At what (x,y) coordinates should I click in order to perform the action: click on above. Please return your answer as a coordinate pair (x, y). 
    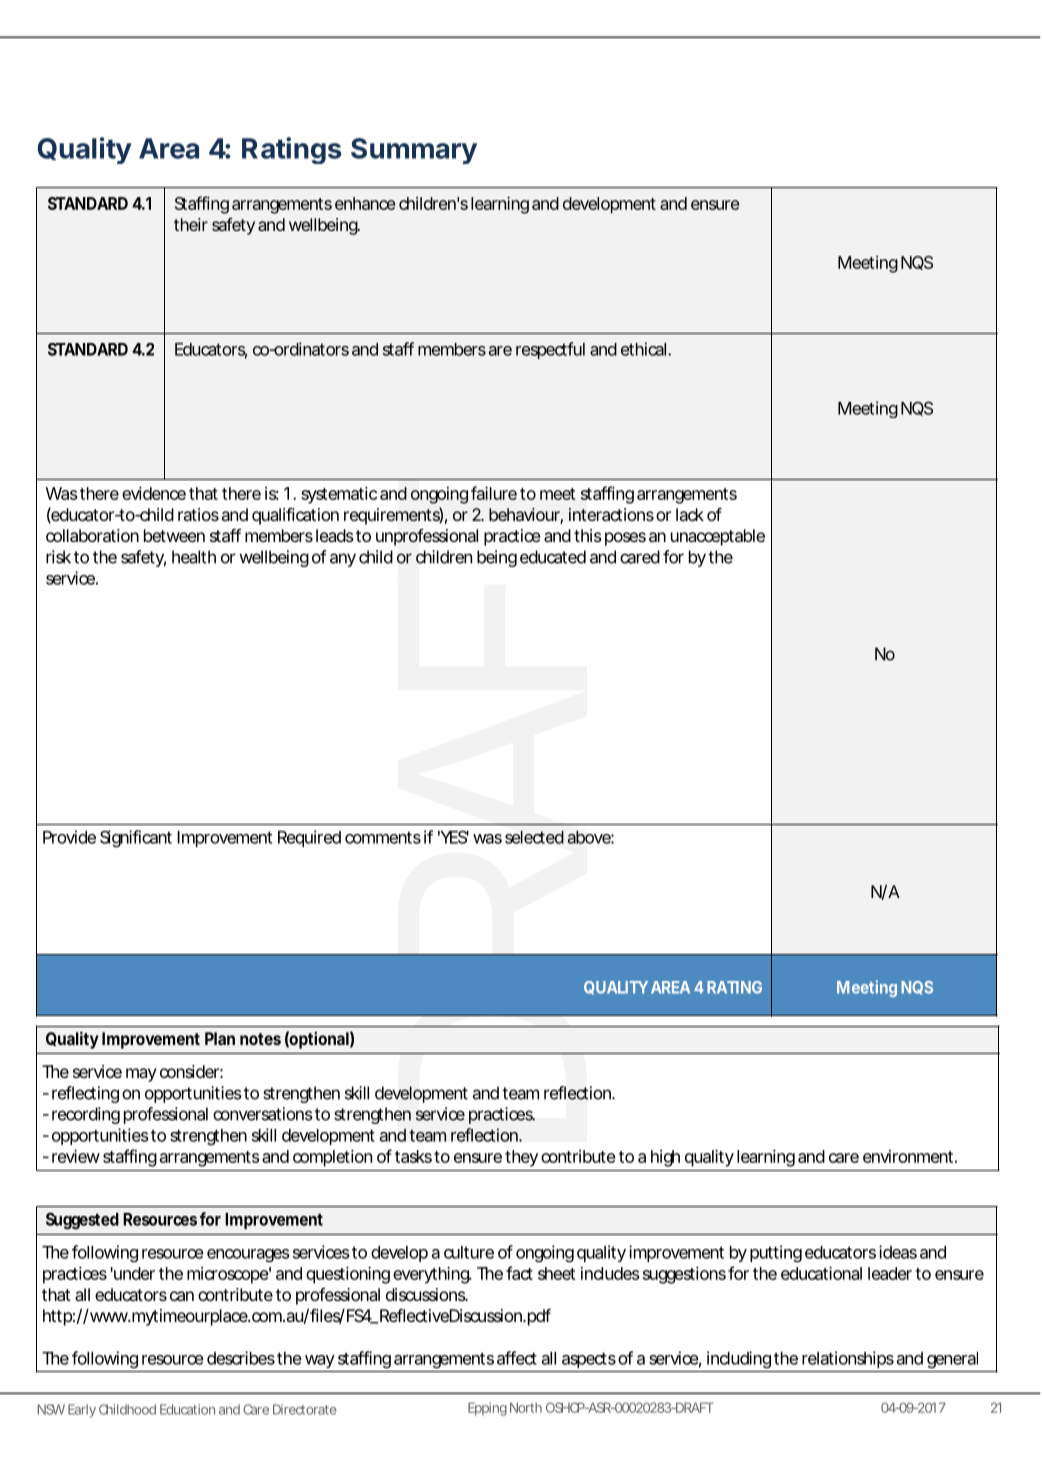
    Looking at the image, I should click on (589, 837).
